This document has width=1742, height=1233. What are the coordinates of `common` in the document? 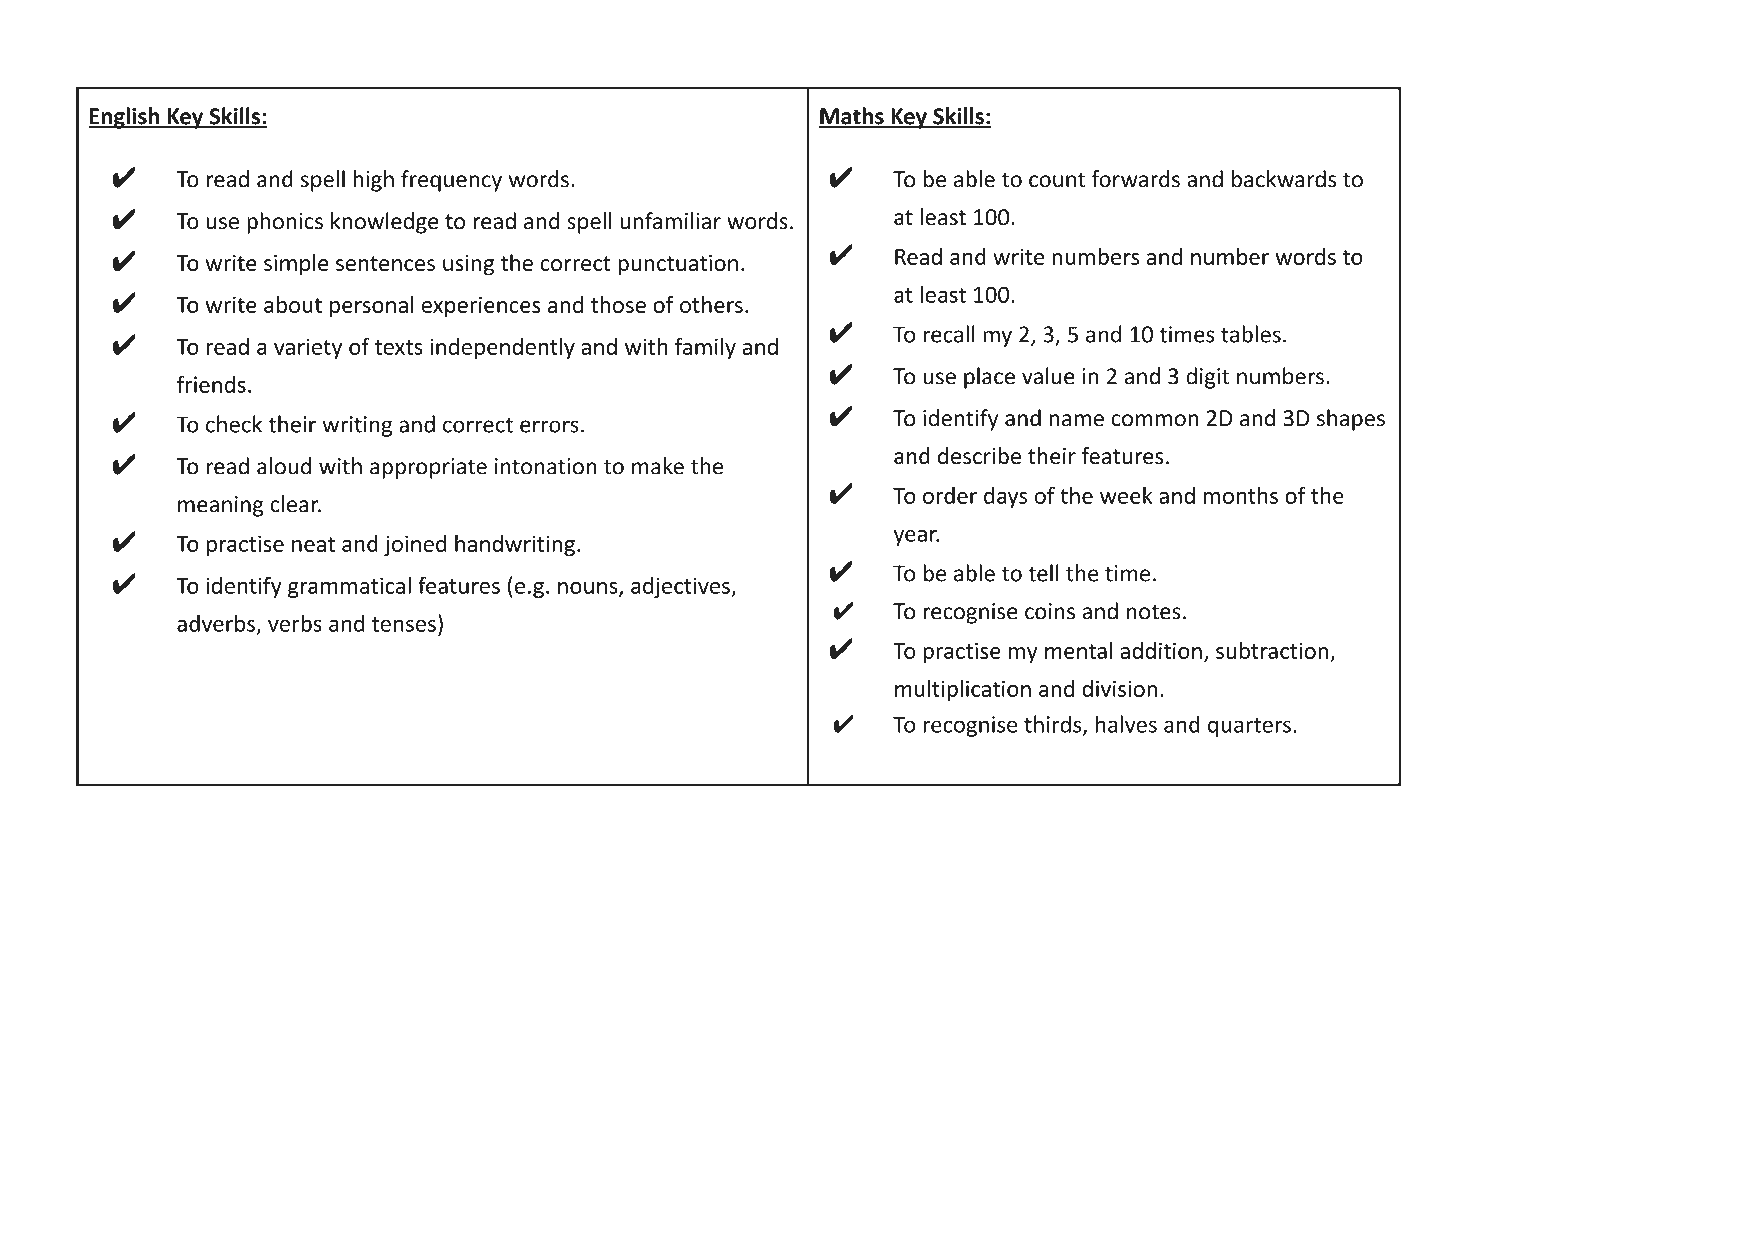 It's located at (1154, 420).
